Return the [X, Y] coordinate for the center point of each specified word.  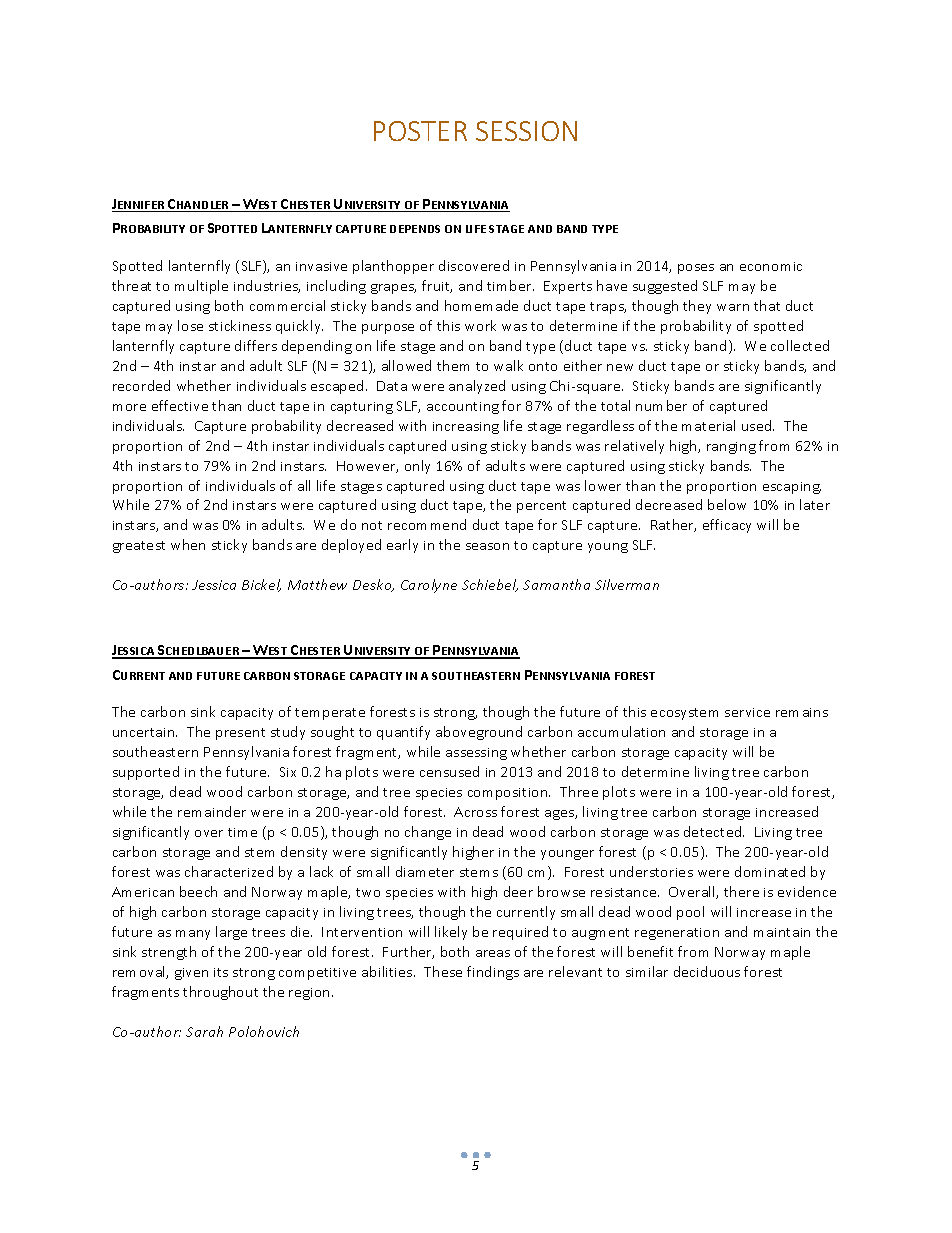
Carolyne [429, 586]
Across [475, 812]
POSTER [420, 131]
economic [771, 266]
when [188, 544]
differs [256, 345]
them [453, 365]
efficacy [727, 526]
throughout [220, 993]
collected [800, 345]
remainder [212, 811]
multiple [201, 287]
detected [714, 831]
